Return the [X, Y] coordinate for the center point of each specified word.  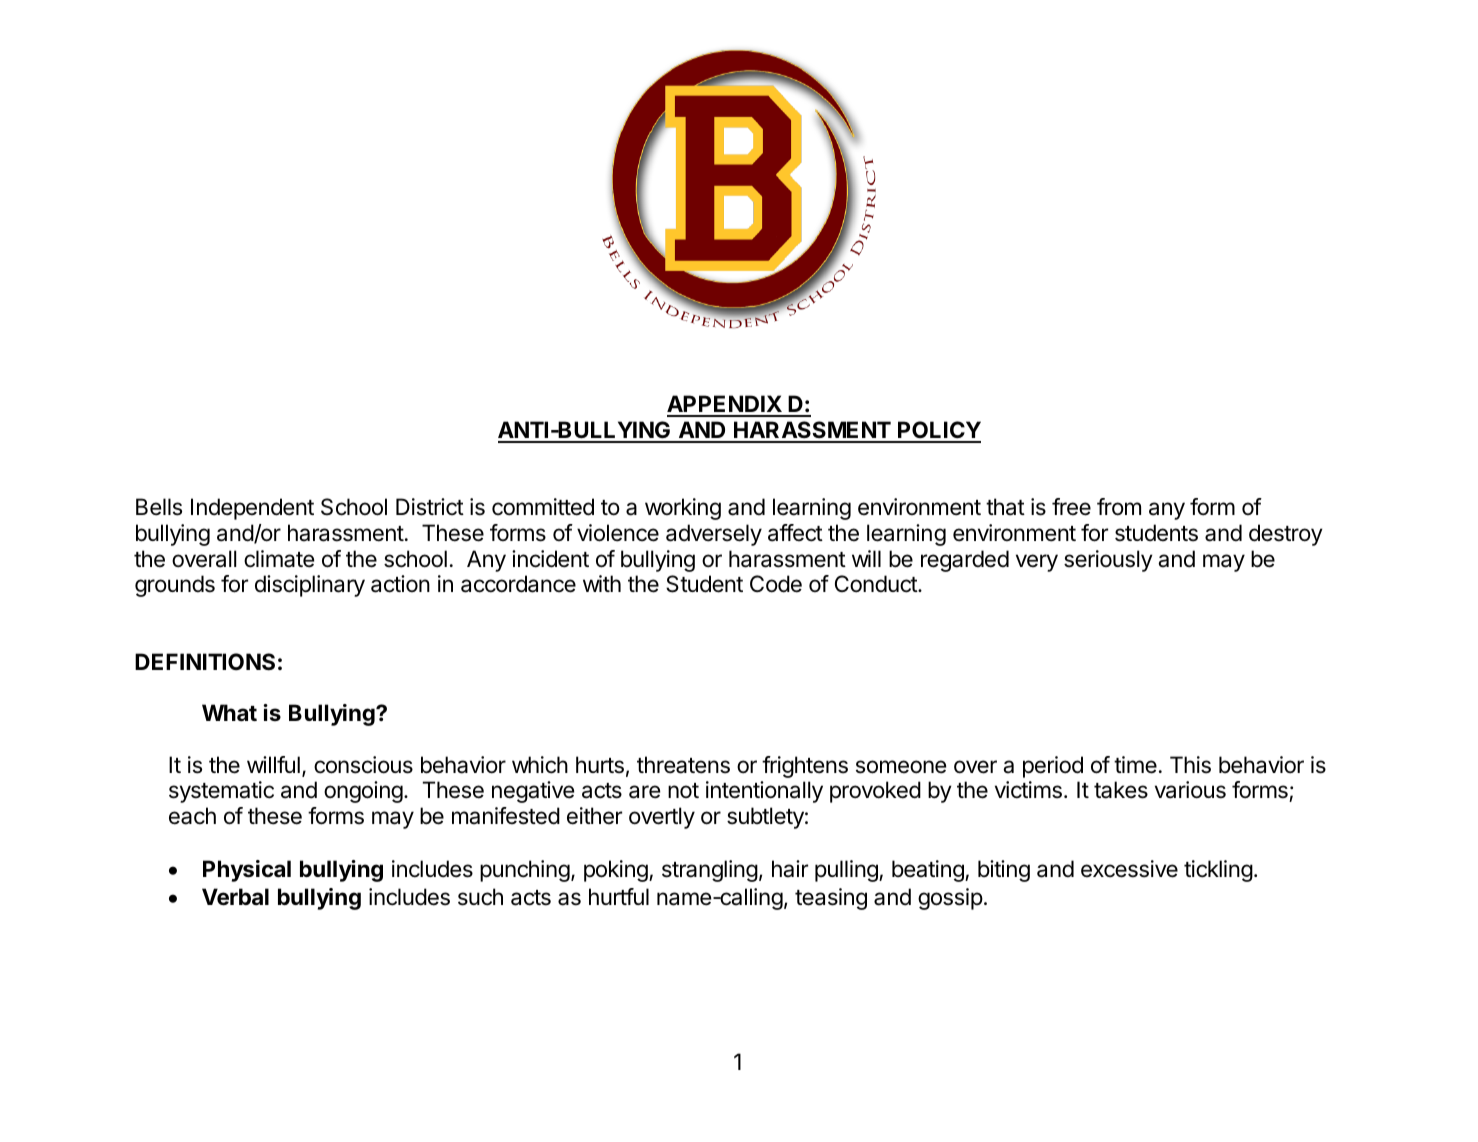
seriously [1108, 561]
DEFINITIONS [205, 662]
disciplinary [310, 586]
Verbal [235, 897]
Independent [252, 509]
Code [776, 584]
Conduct [877, 584]
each [192, 816]
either [594, 816]
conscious [363, 765]
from [1119, 507]
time [1135, 765]
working [683, 509]
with [602, 583]
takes [1121, 790]
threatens [683, 765]
